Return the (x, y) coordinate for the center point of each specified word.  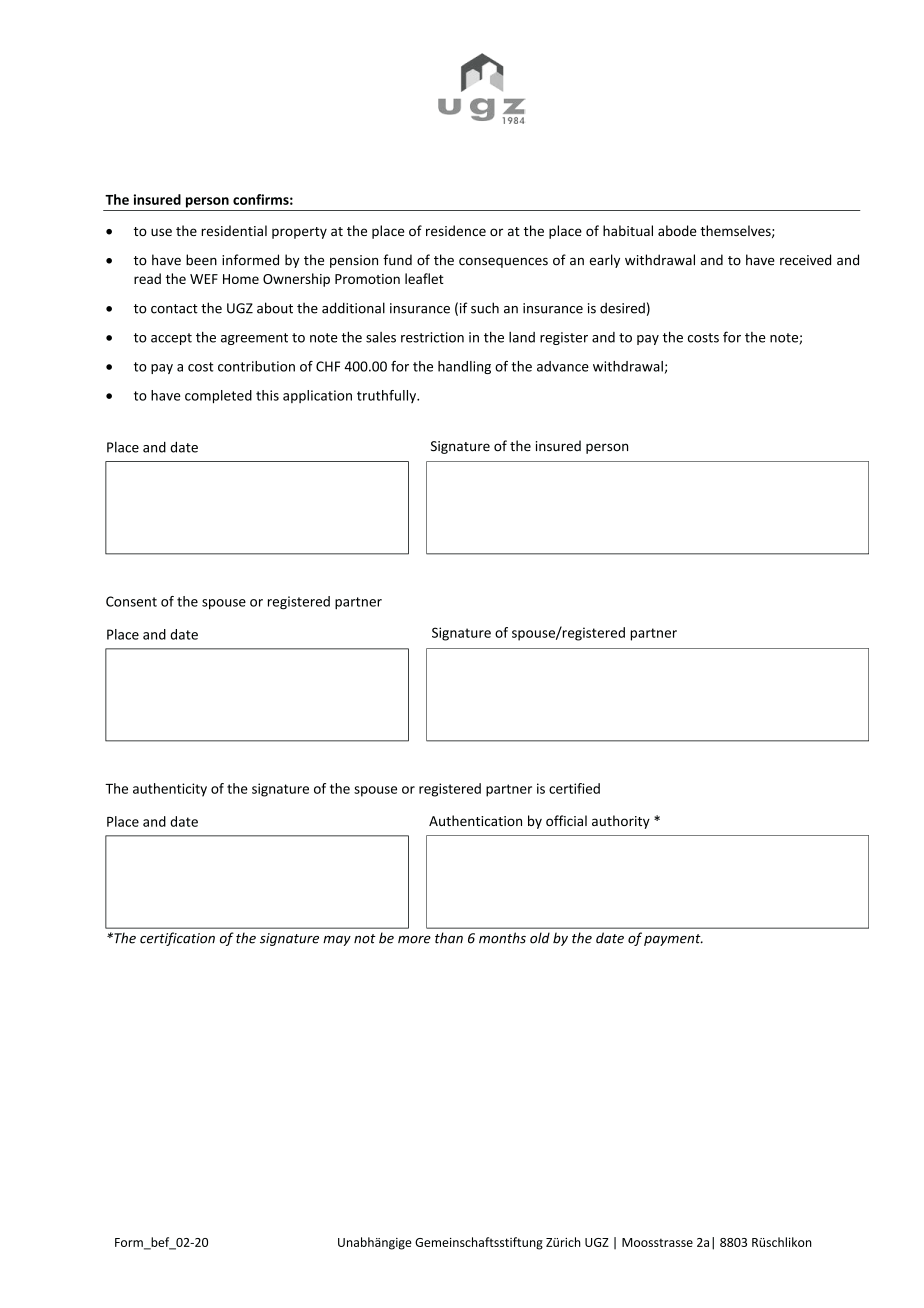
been (201, 260)
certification (177, 939)
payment (673, 940)
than (449, 938)
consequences (503, 262)
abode (677, 230)
